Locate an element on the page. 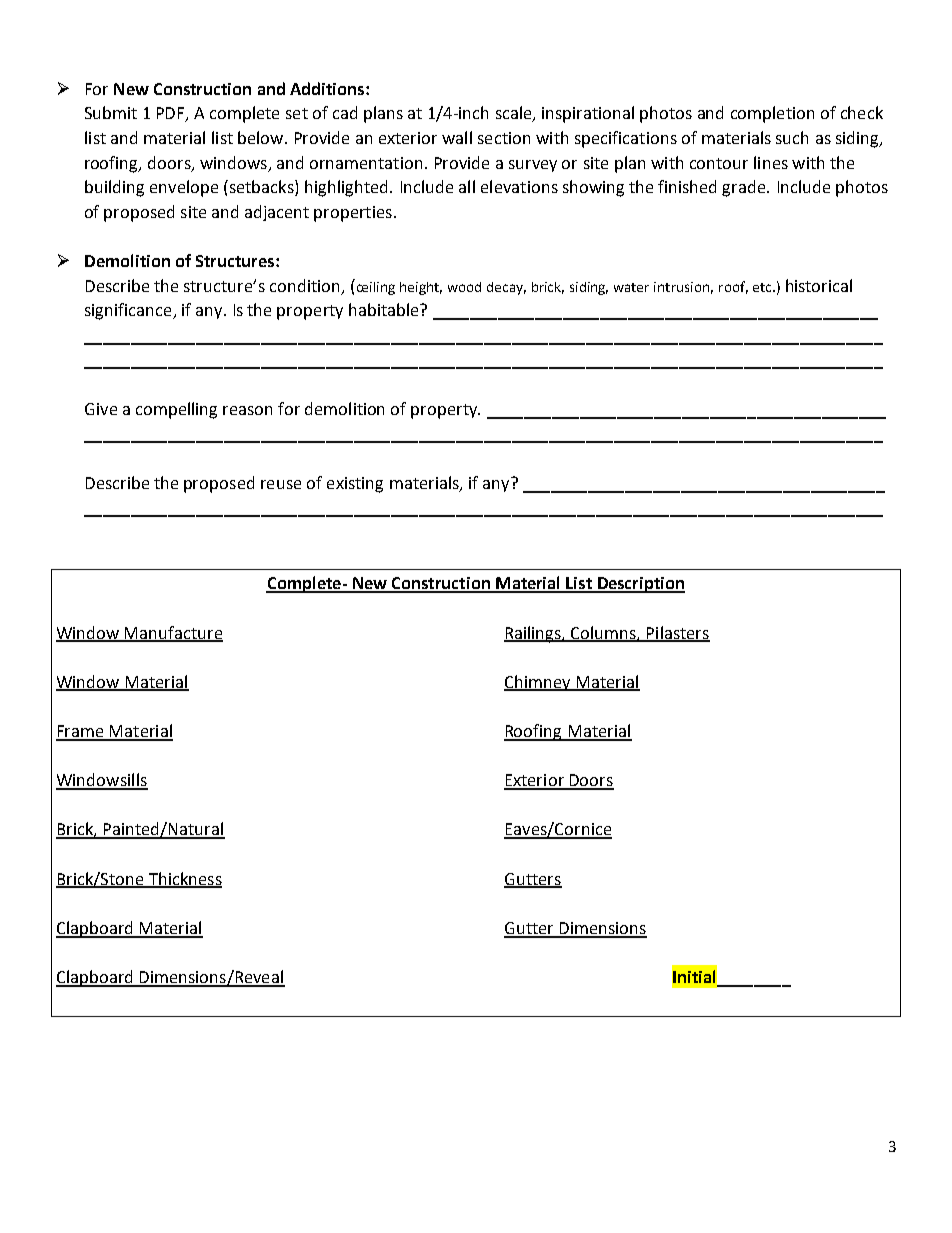 The image size is (952, 1233). habitable is located at coordinates (385, 309).
